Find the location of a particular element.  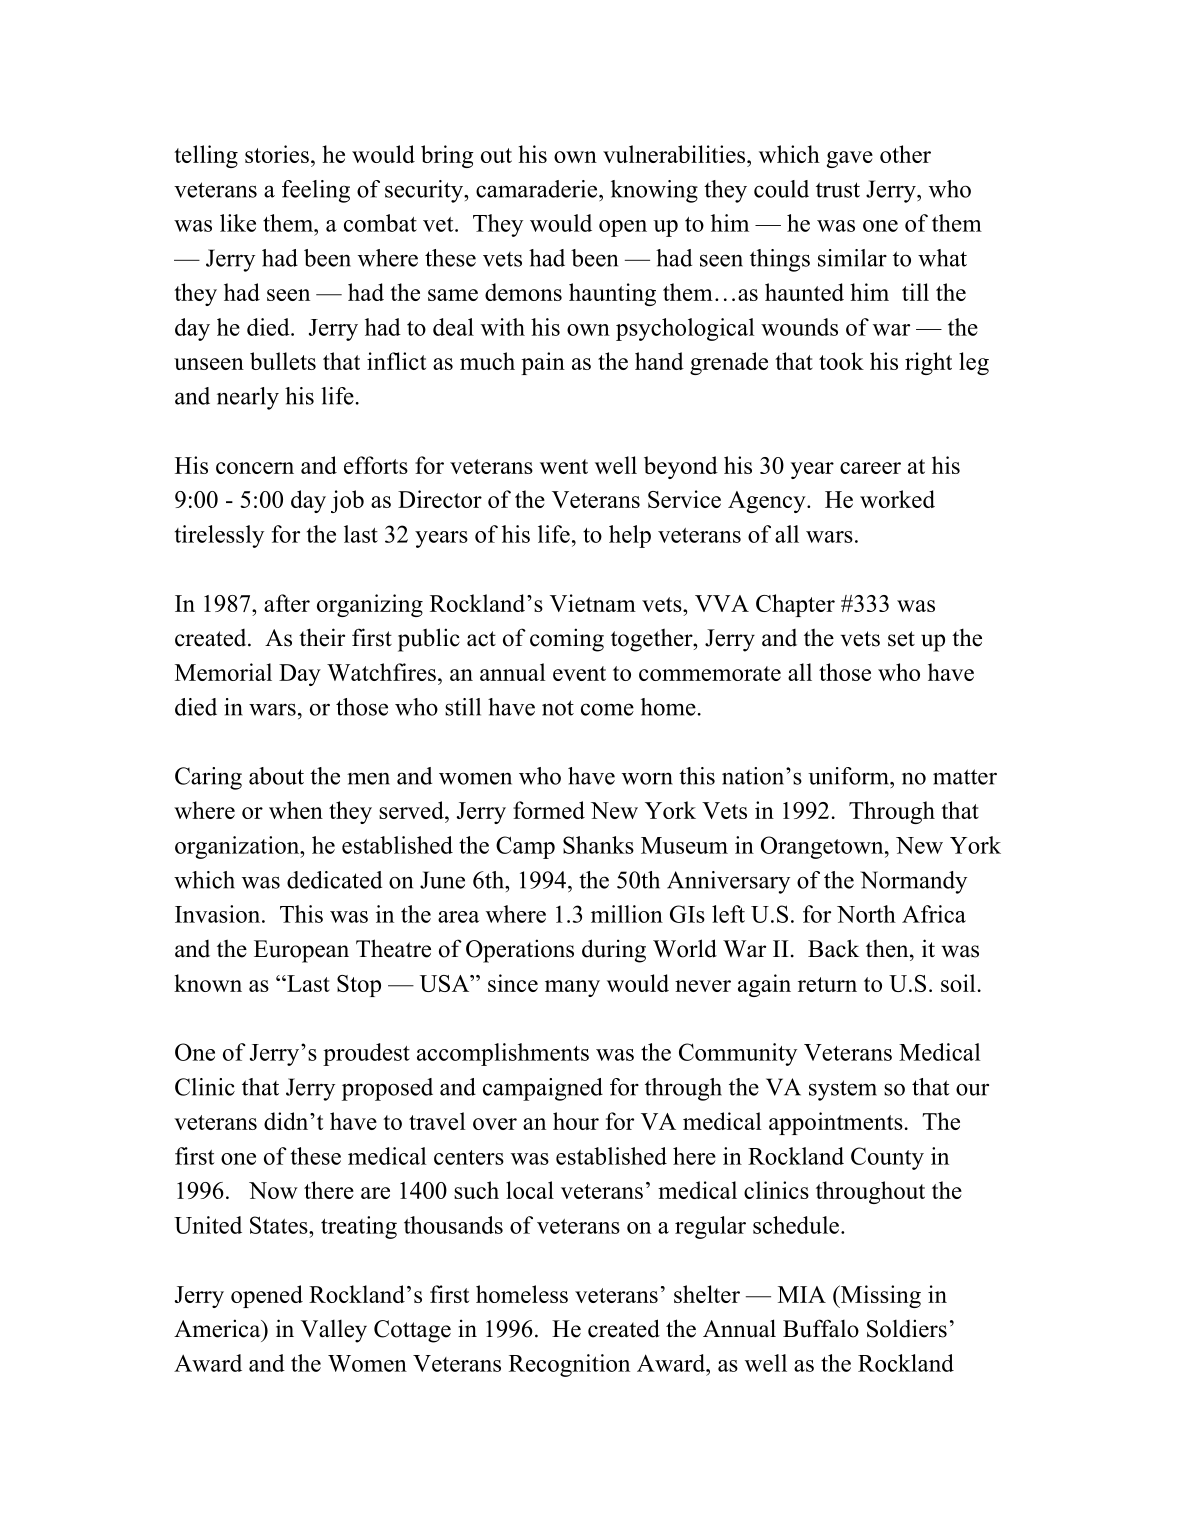

European is located at coordinates (301, 951).
